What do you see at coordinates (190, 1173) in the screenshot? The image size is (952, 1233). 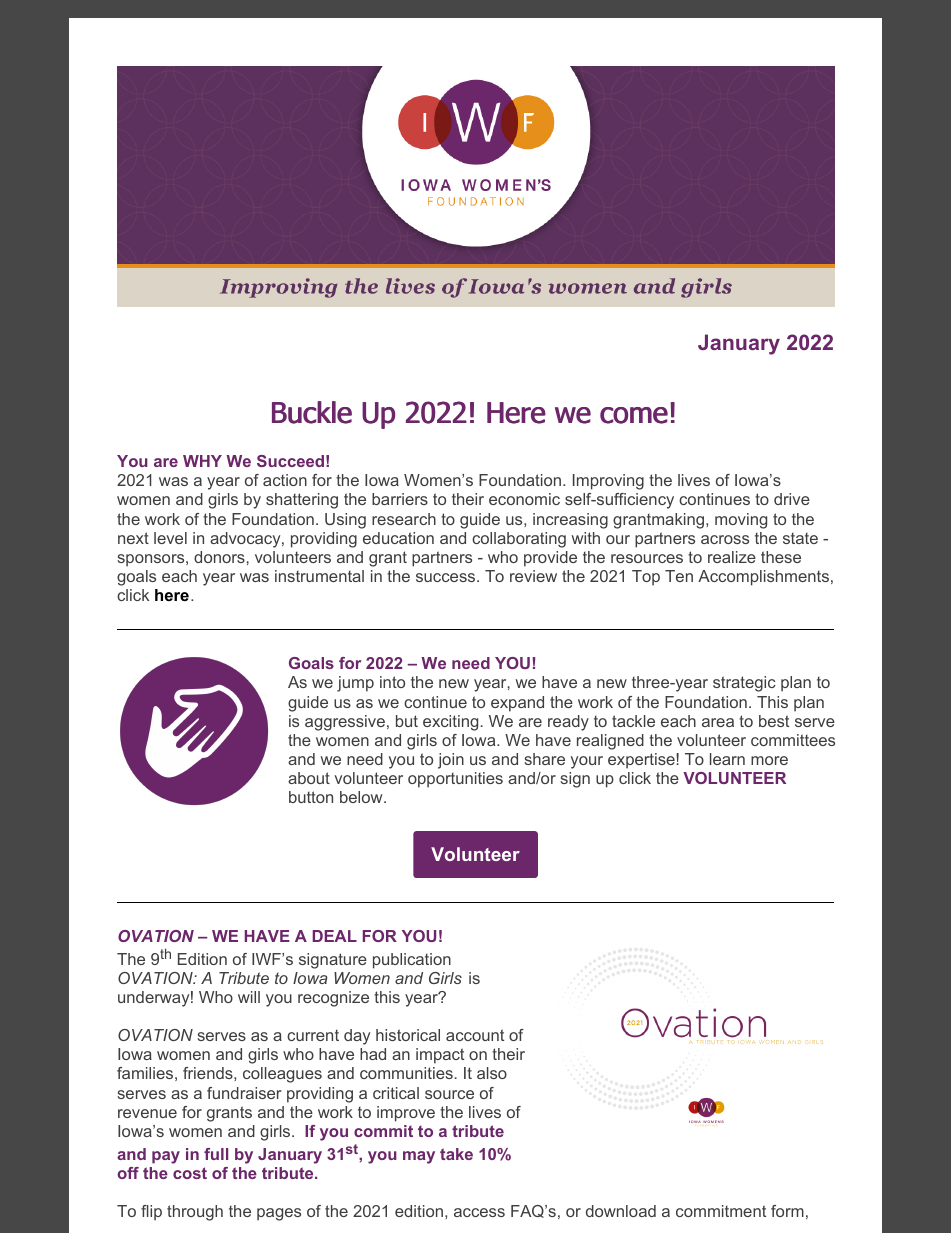 I see `cost` at bounding box center [190, 1173].
